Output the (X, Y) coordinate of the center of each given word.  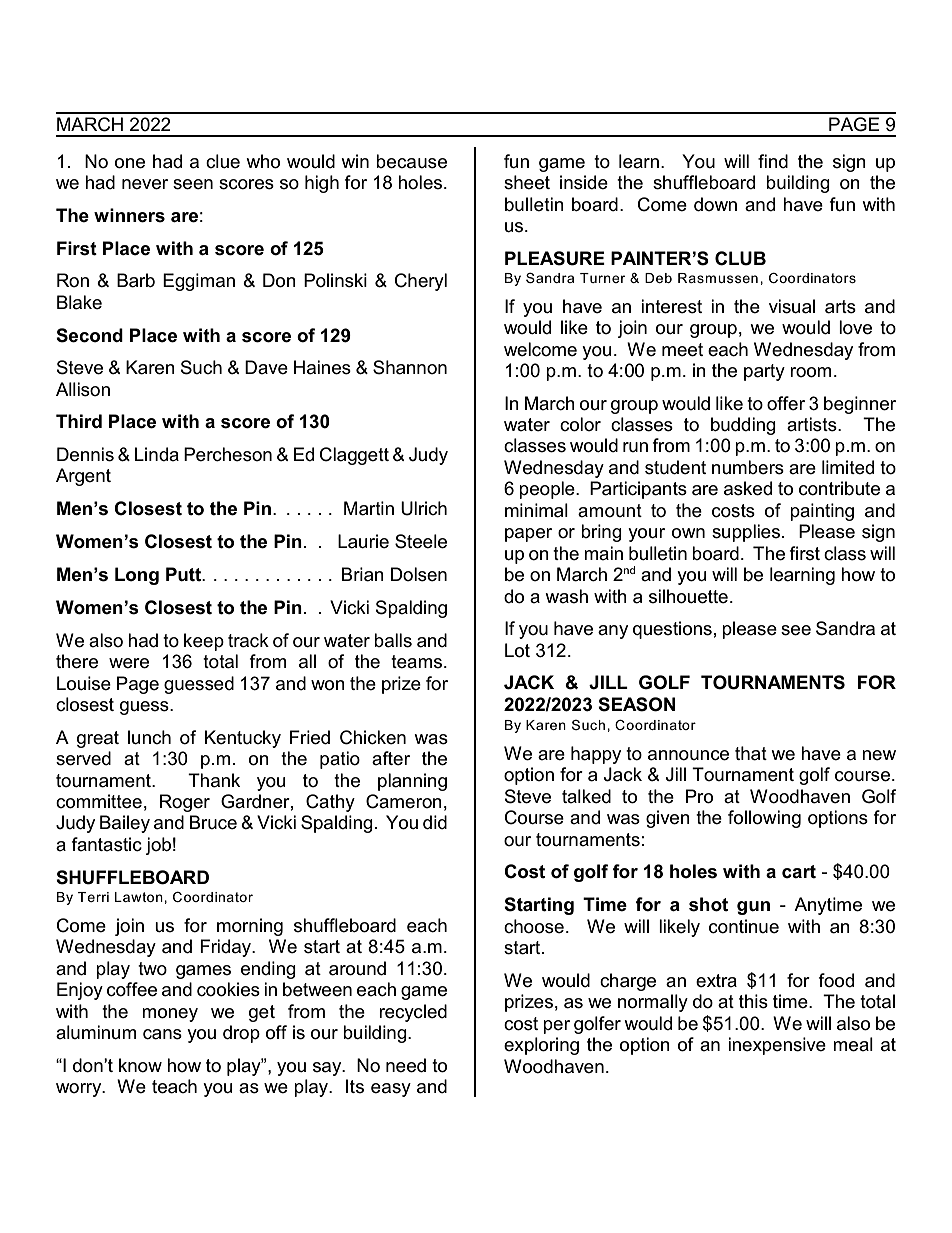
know (140, 1065)
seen (193, 184)
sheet (527, 182)
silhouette (688, 596)
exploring (541, 1046)
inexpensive (777, 1046)
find (773, 161)
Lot (517, 650)
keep (204, 642)
